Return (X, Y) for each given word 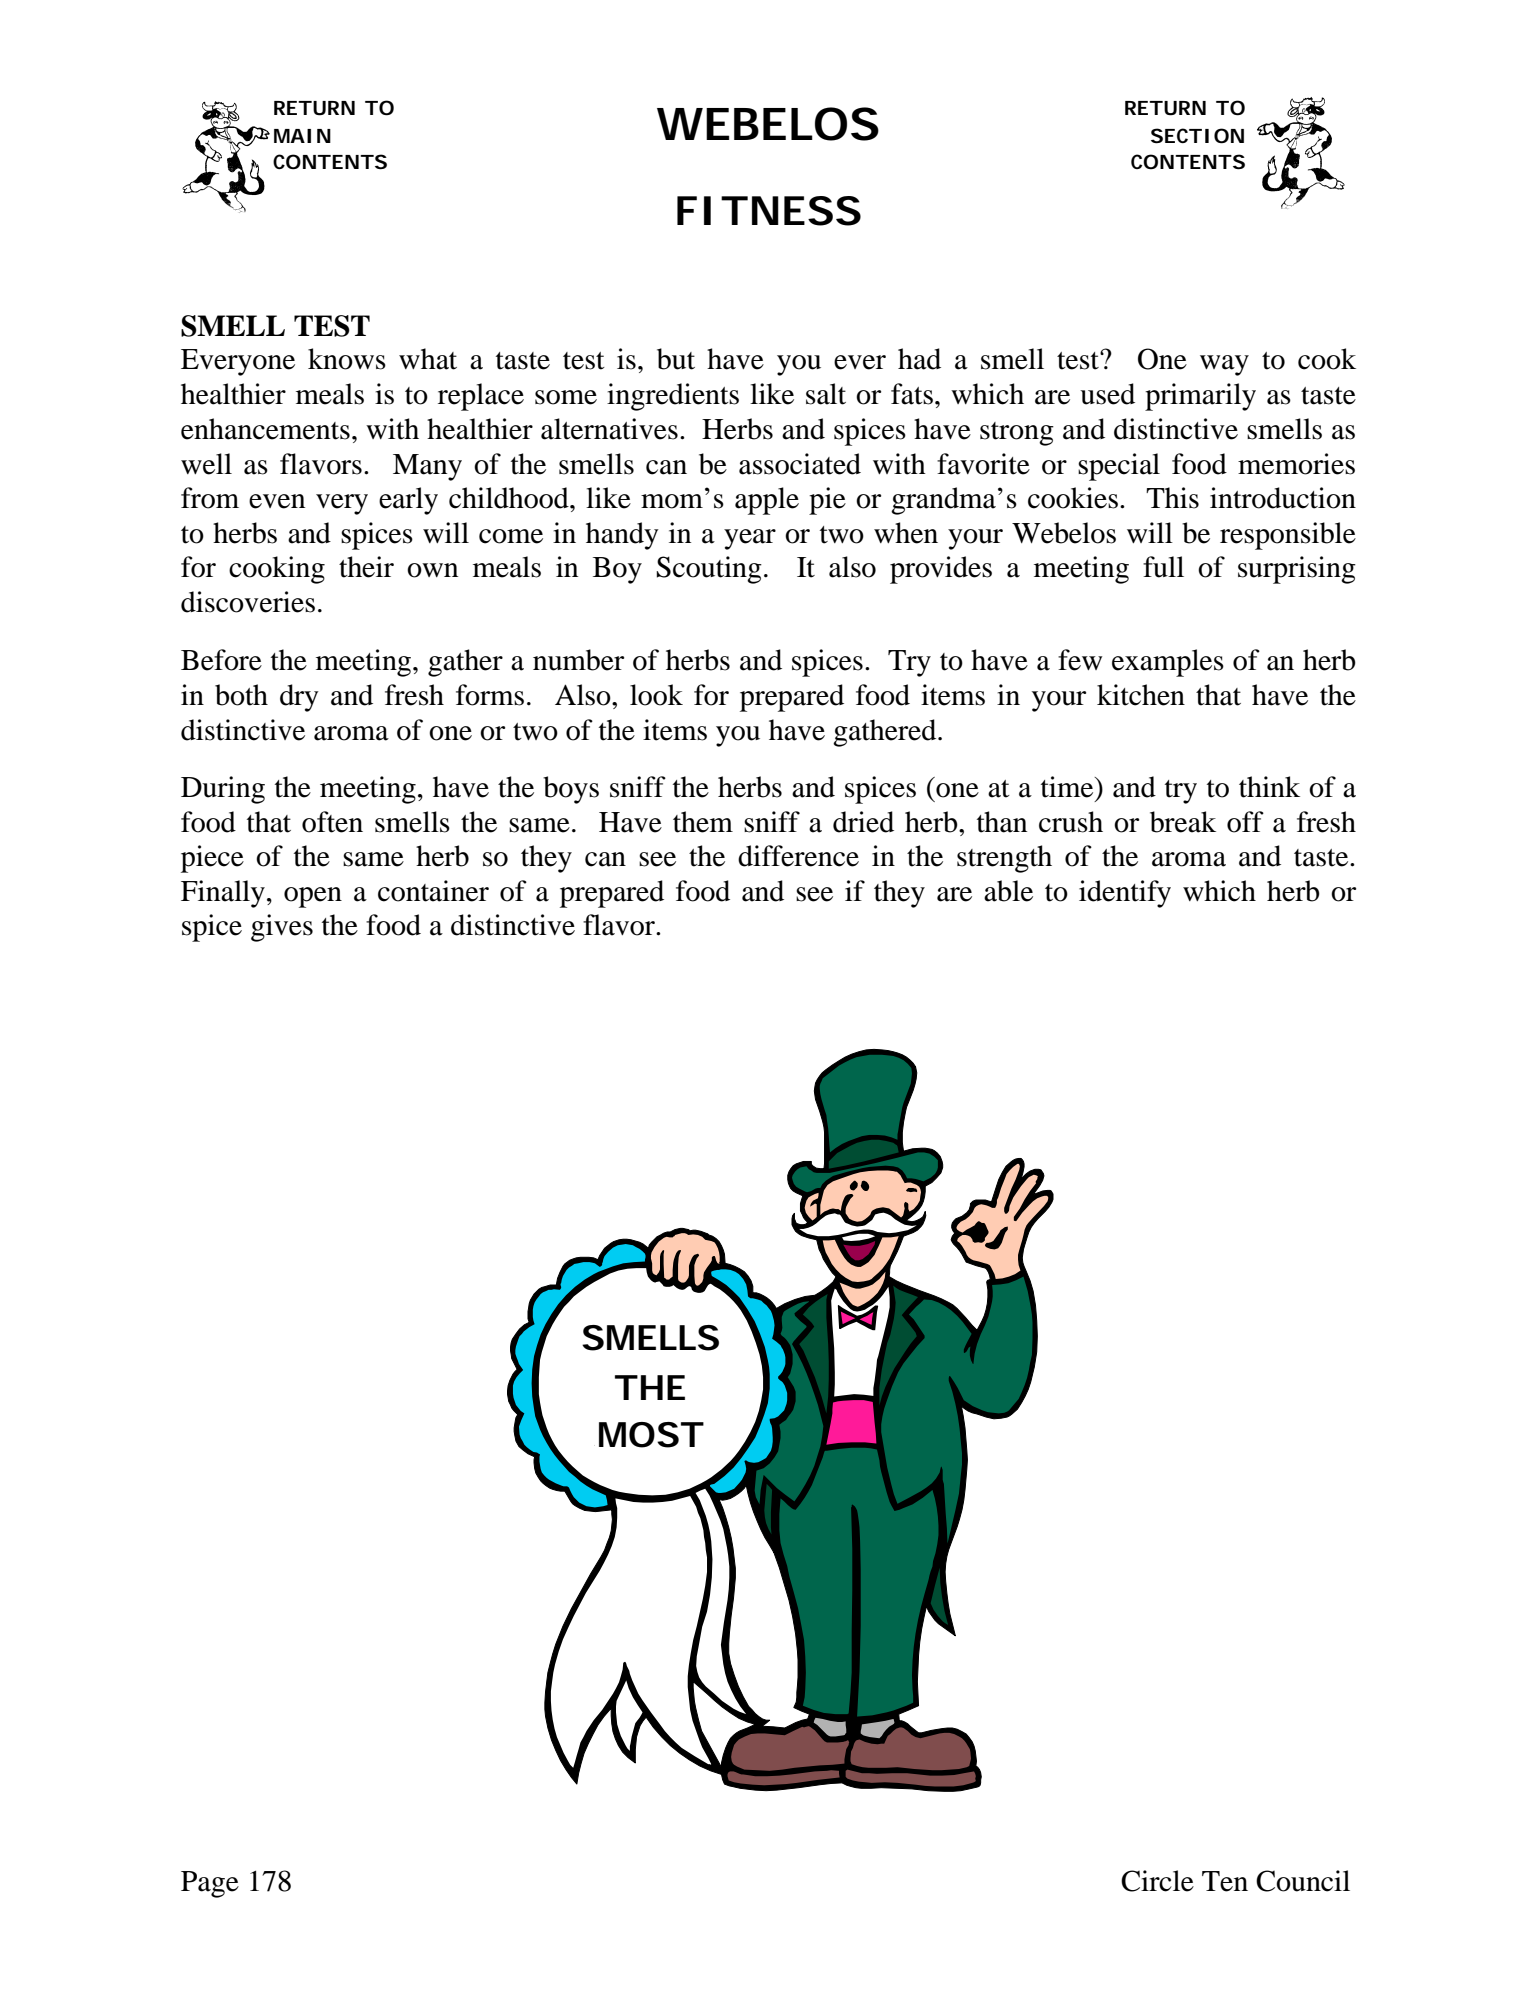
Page (210, 1884)
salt (826, 394)
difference (798, 856)
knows (347, 359)
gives (282, 928)
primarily (1200, 397)
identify (1125, 894)
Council (1303, 1881)
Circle (1157, 1881)
